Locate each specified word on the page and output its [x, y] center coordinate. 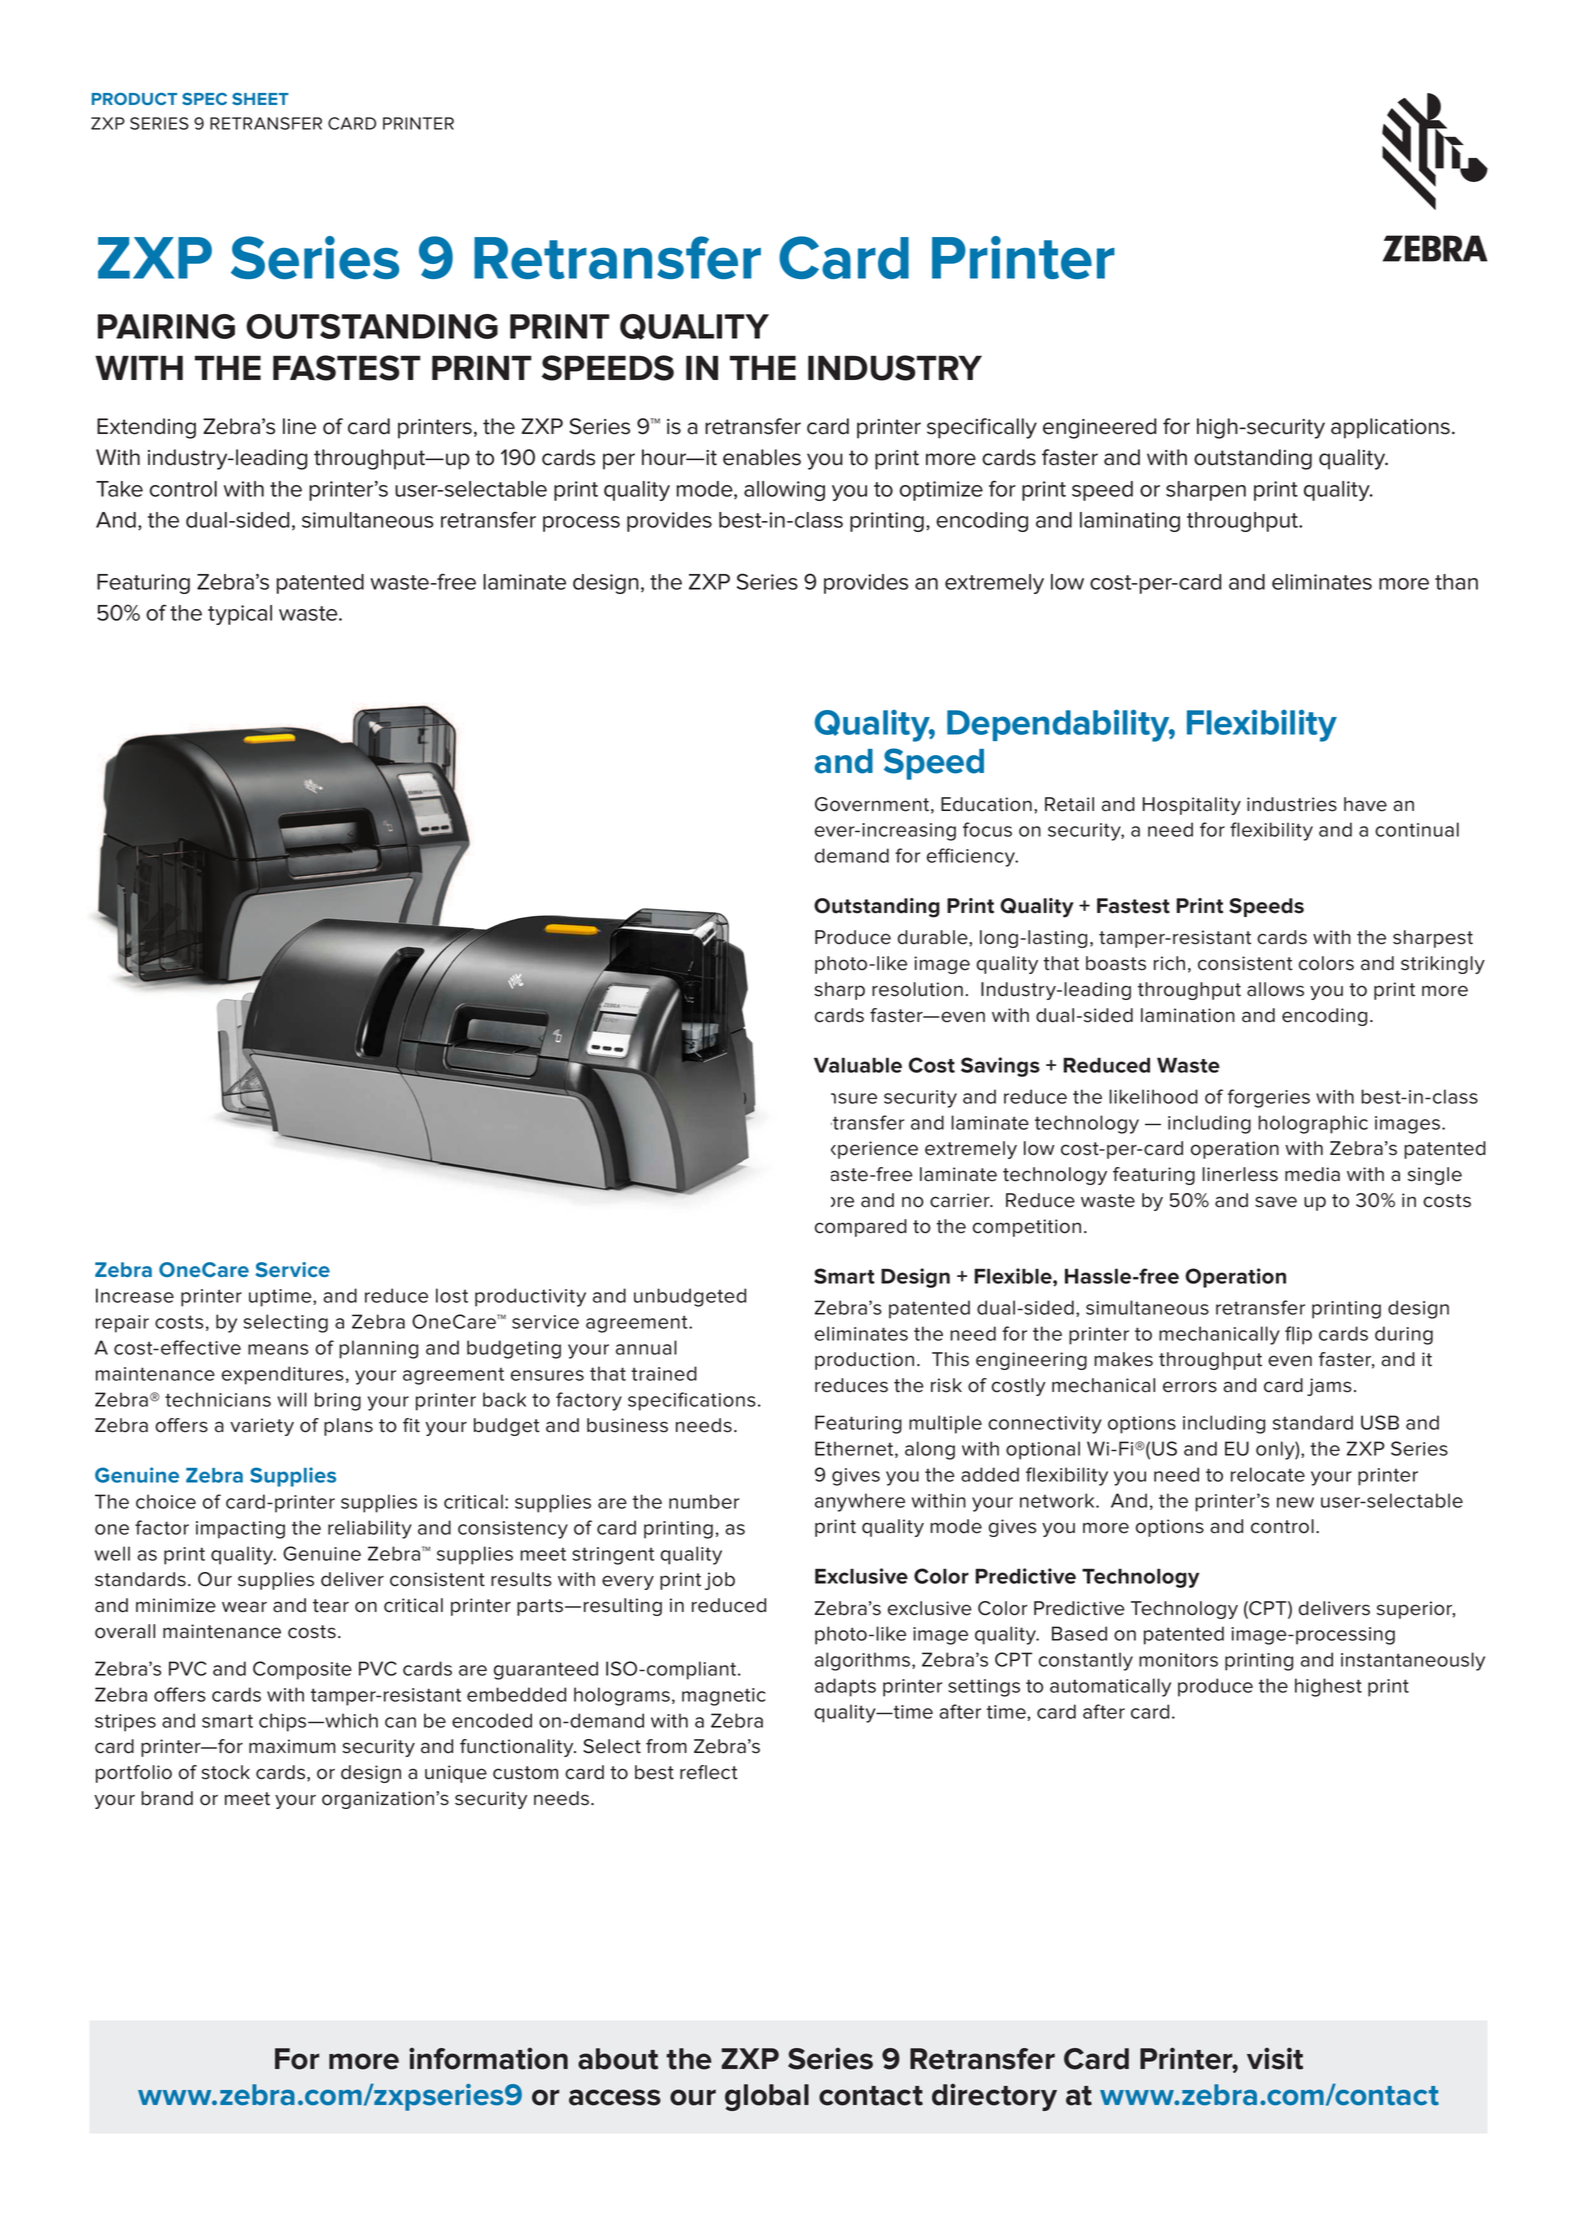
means [278, 1349]
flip [1298, 1335]
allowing [784, 491]
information [488, 2058]
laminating [1130, 522]
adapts [845, 1687]
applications [1390, 428]
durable [934, 937]
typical [240, 615]
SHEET [260, 99]
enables [762, 457]
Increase [135, 1295]
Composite [302, 1670]
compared [861, 1228]
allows [1275, 989]
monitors [1178, 1660]
